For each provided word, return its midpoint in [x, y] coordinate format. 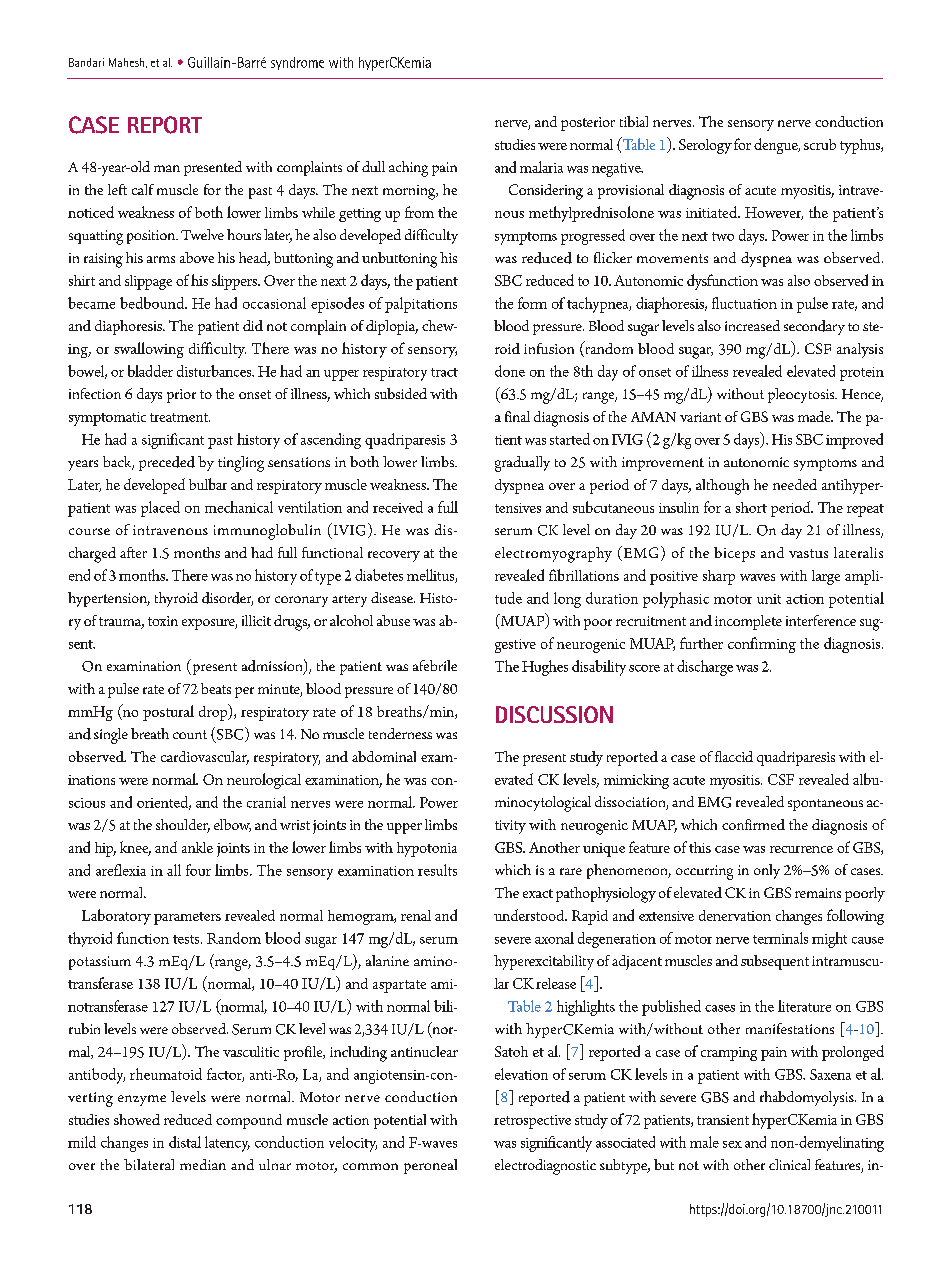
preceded [167, 463]
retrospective [532, 1122]
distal [185, 1142]
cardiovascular [205, 758]
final [517, 416]
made [815, 416]
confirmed [753, 824]
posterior [588, 124]
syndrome [297, 63]
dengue [777, 146]
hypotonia [427, 849]
